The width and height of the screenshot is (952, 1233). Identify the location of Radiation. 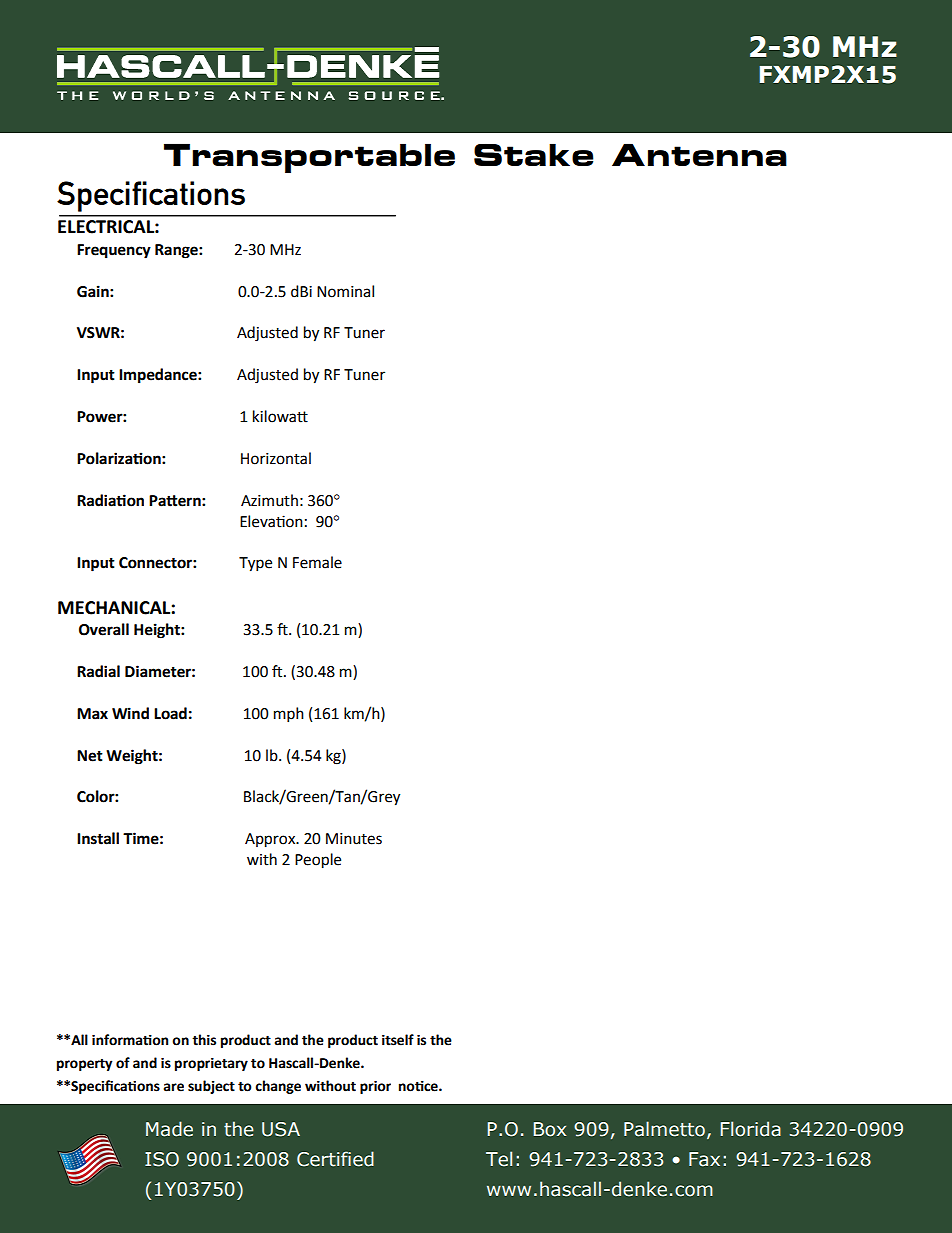
(110, 500).
